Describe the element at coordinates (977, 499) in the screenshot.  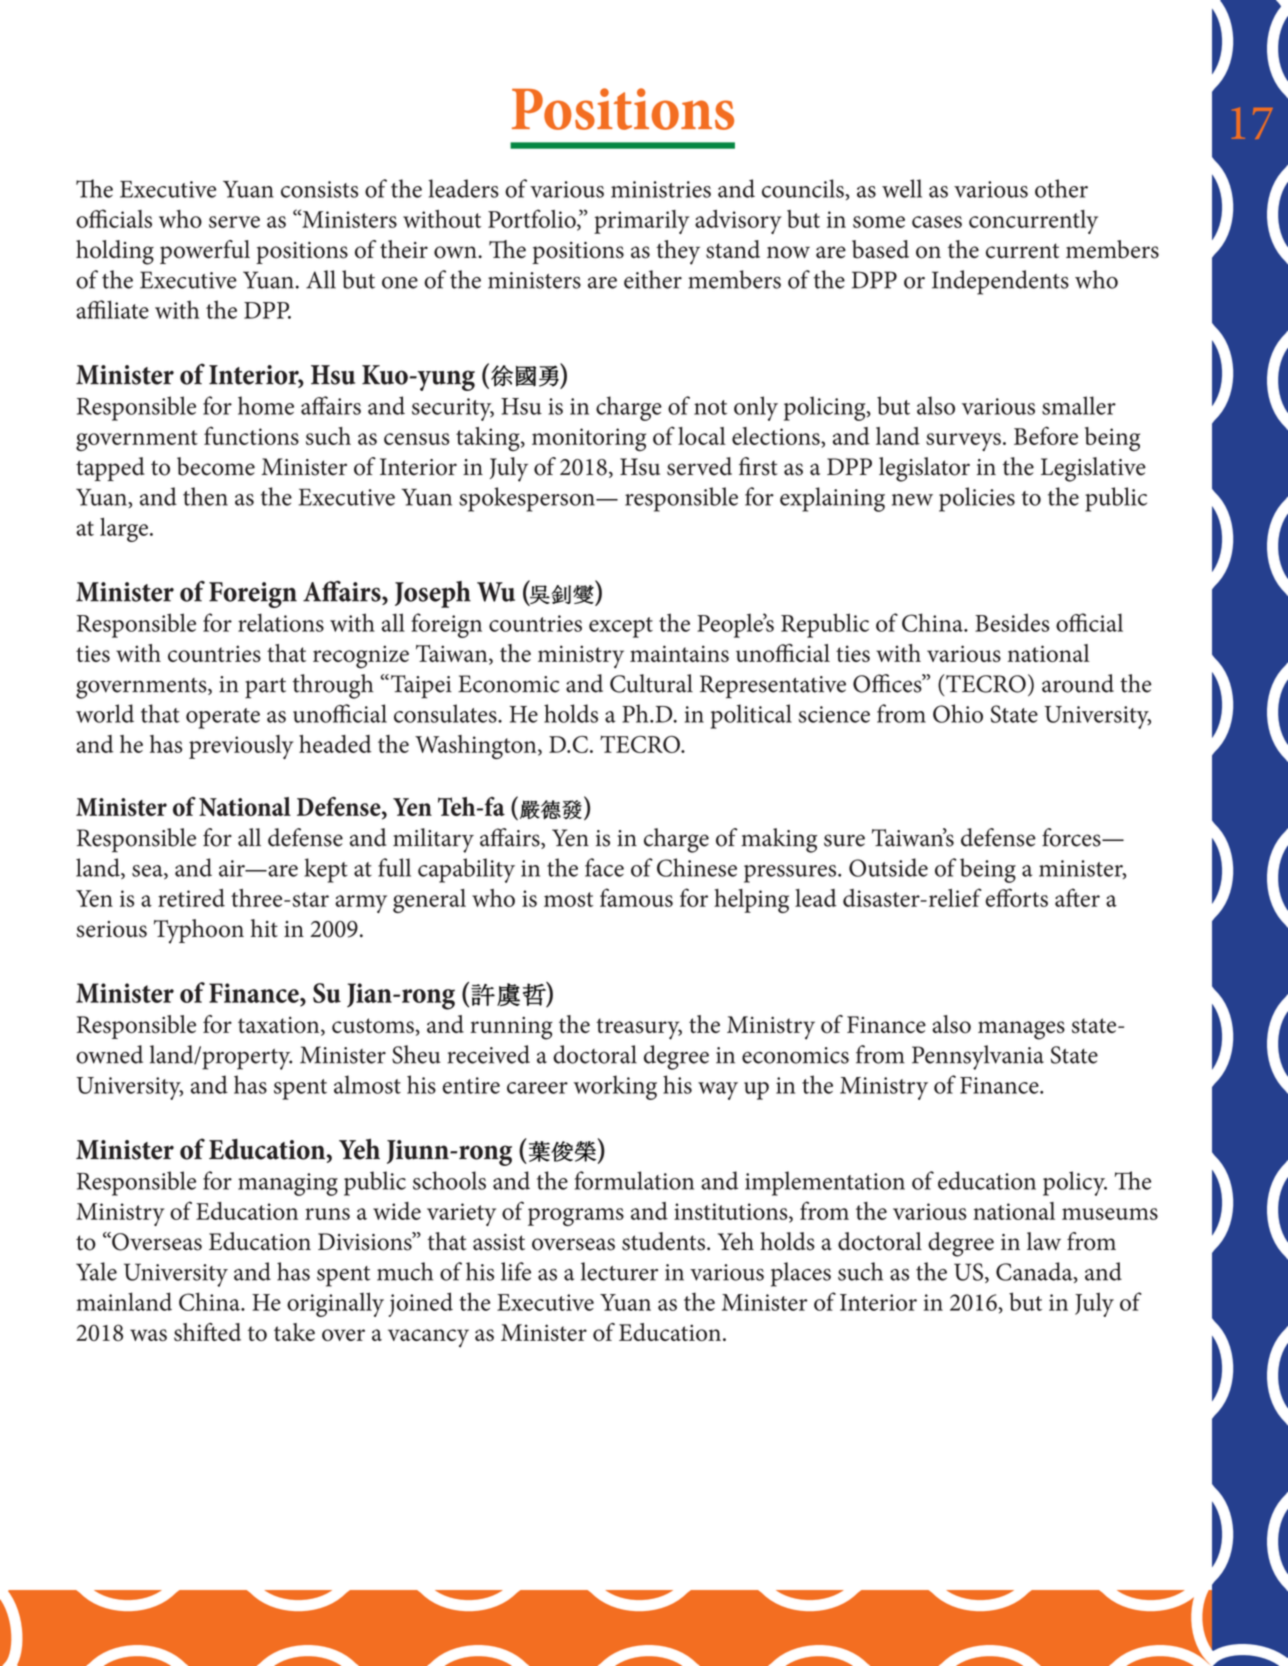
I see `policies` at that location.
